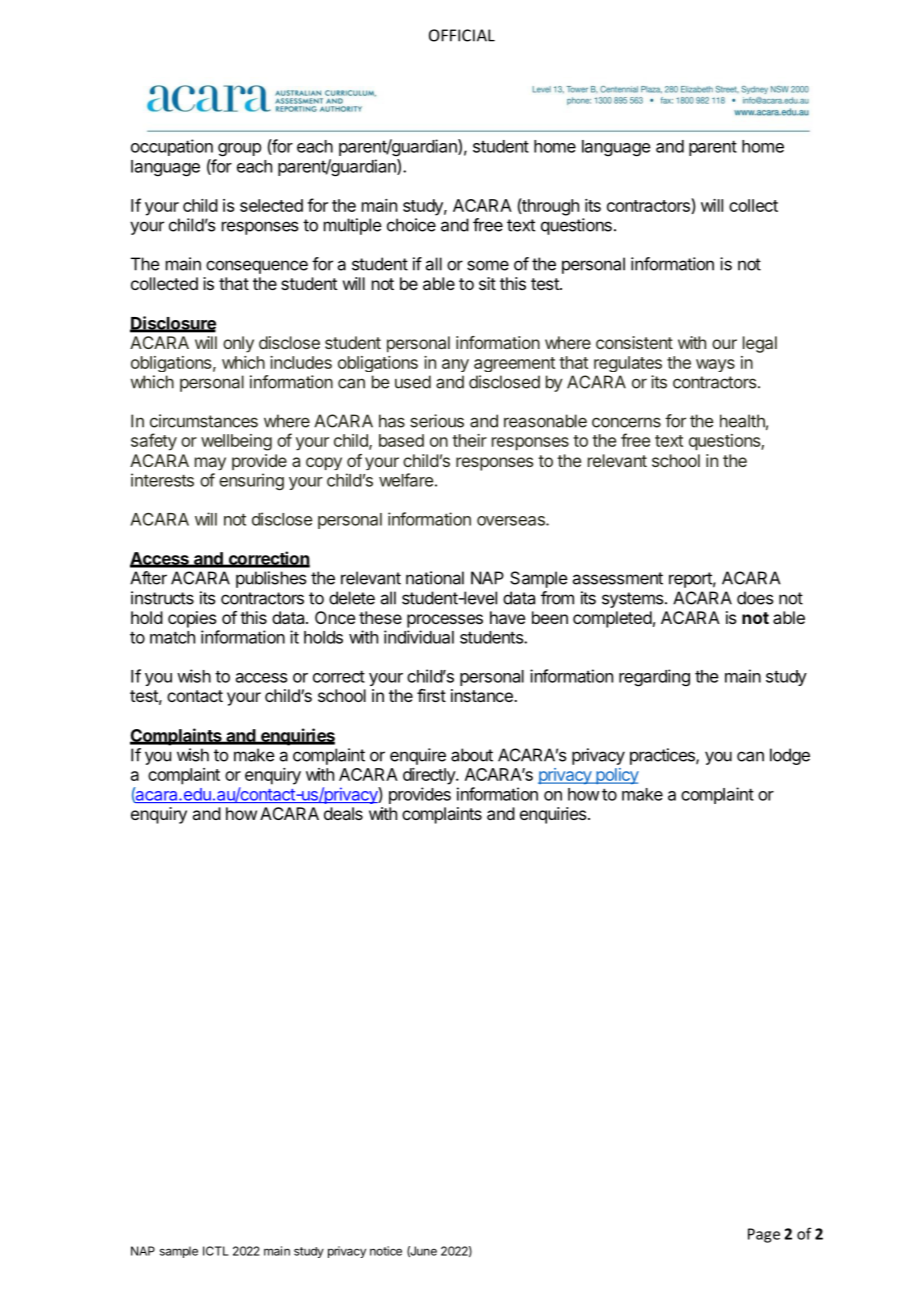 The height and width of the screenshot is (1307, 924). I want to click on copies, so click(192, 619).
